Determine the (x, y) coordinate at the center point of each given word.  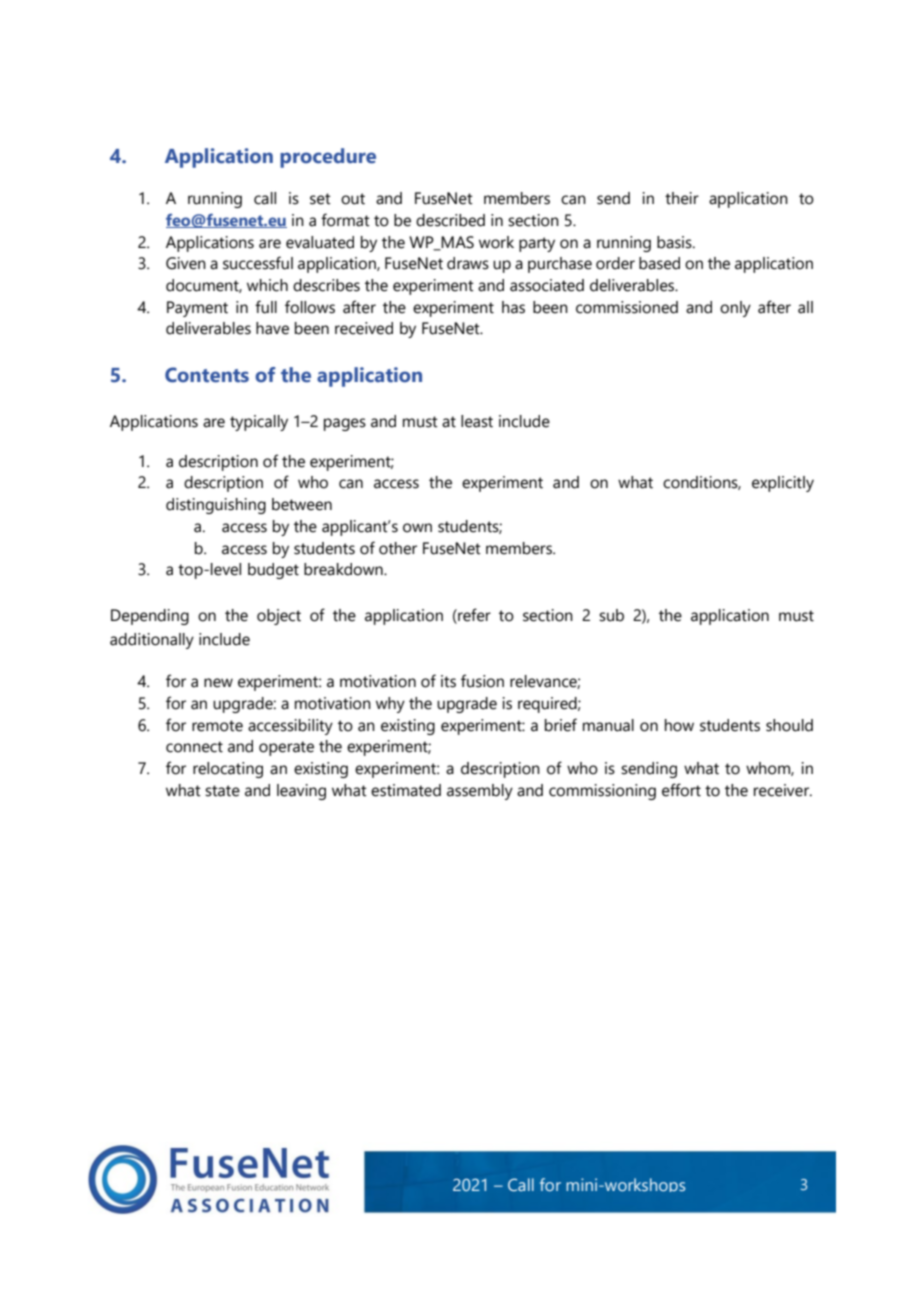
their (682, 198)
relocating (228, 770)
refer (473, 615)
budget (273, 571)
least (477, 421)
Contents (207, 375)
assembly (480, 792)
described (450, 220)
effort (681, 790)
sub (611, 615)
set (320, 199)
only (735, 309)
